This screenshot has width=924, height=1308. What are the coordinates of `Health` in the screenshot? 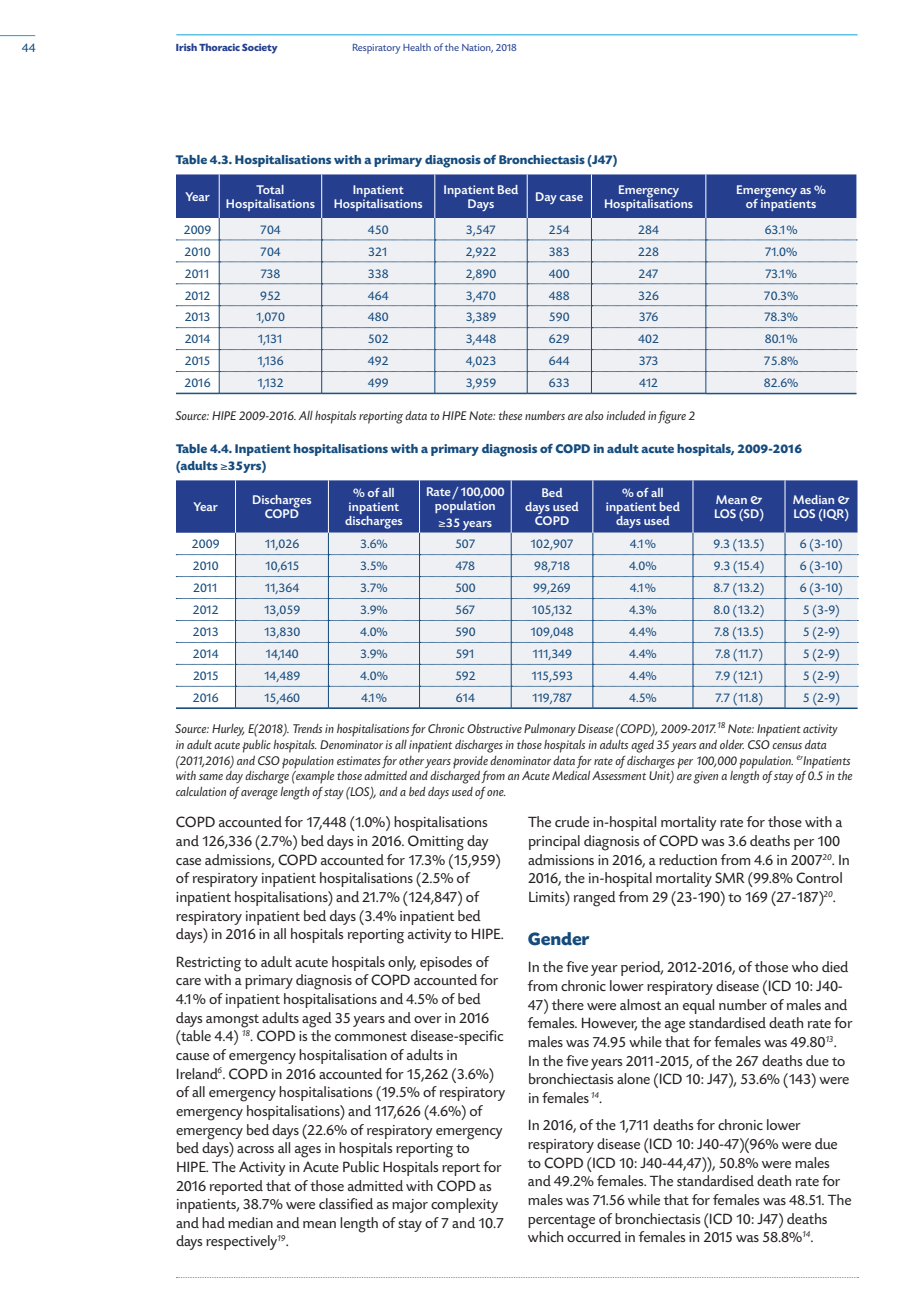 It's located at (417, 47).
